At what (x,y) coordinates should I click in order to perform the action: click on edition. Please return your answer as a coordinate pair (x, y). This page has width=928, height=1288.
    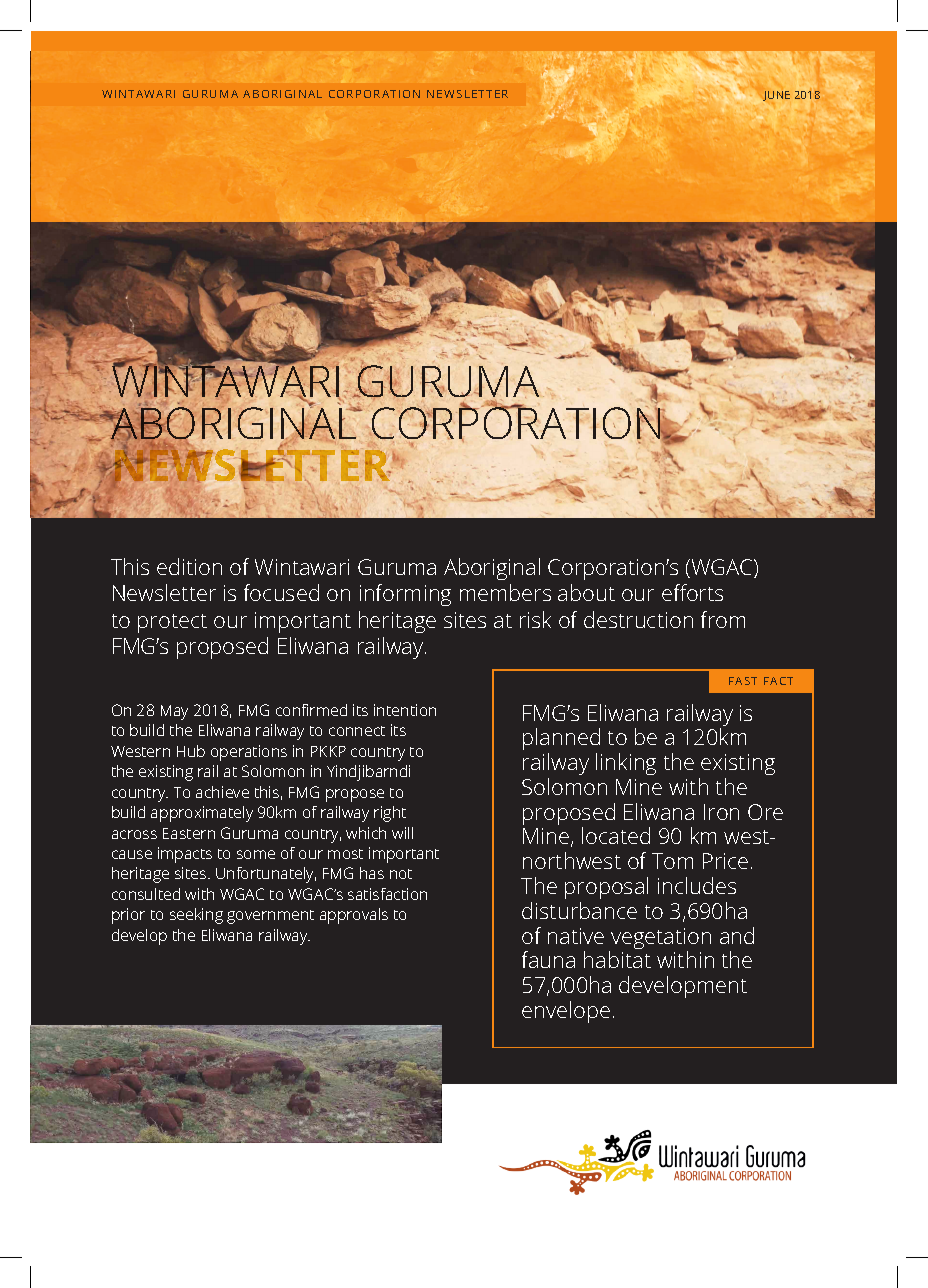
    Looking at the image, I should click on (189, 566).
